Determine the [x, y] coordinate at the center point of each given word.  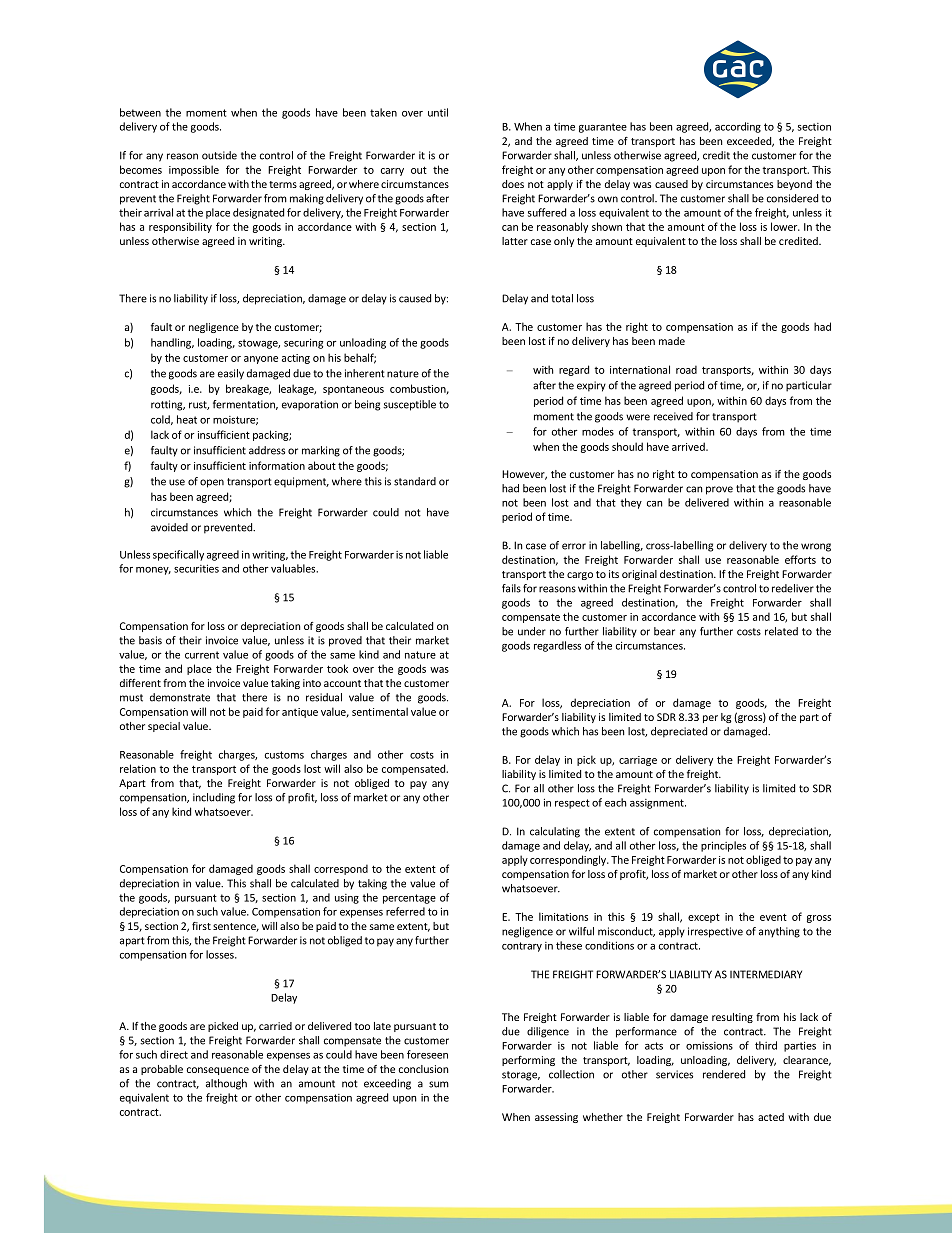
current [202, 655]
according [738, 127]
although [226, 1084]
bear [664, 631]
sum [439, 1084]
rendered [724, 1074]
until [438, 112]
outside [219, 155]
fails [511, 588]
